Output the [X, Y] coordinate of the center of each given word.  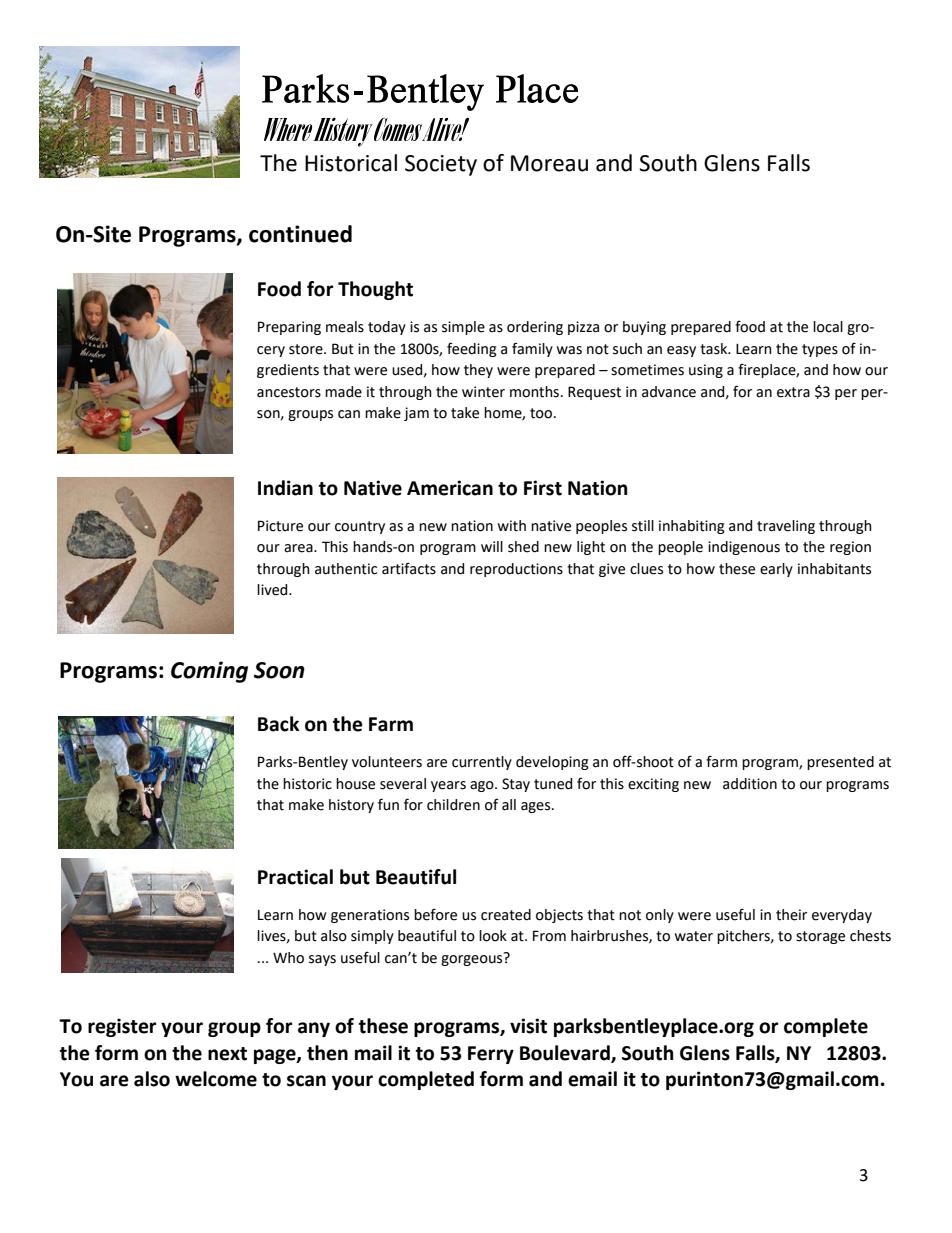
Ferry [491, 1055]
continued [300, 234]
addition [750, 784]
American [450, 488]
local [828, 327]
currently [482, 763]
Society [441, 165]
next [227, 1054]
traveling [786, 527]
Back [278, 724]
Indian [285, 488]
